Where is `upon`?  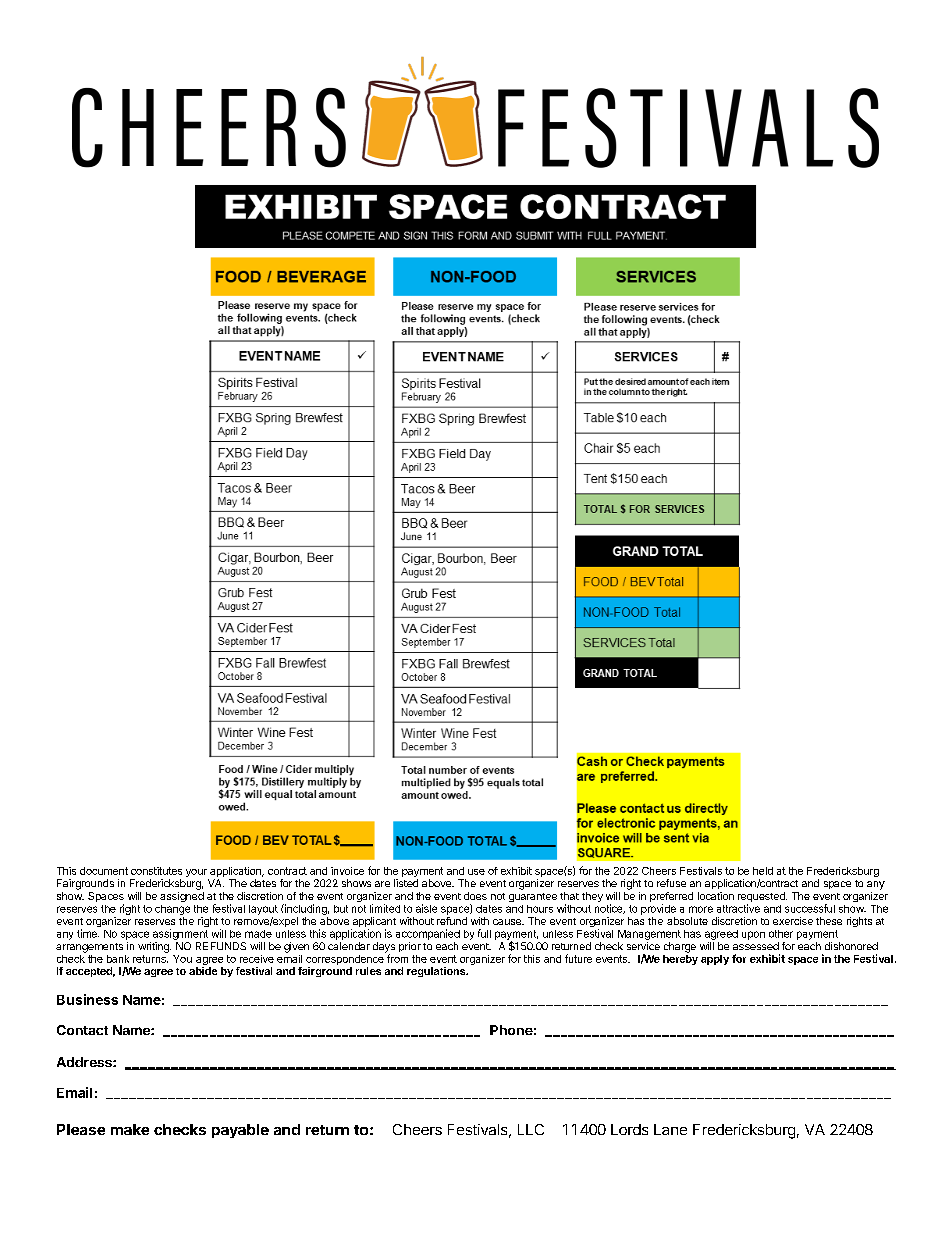 upon is located at coordinates (753, 935).
